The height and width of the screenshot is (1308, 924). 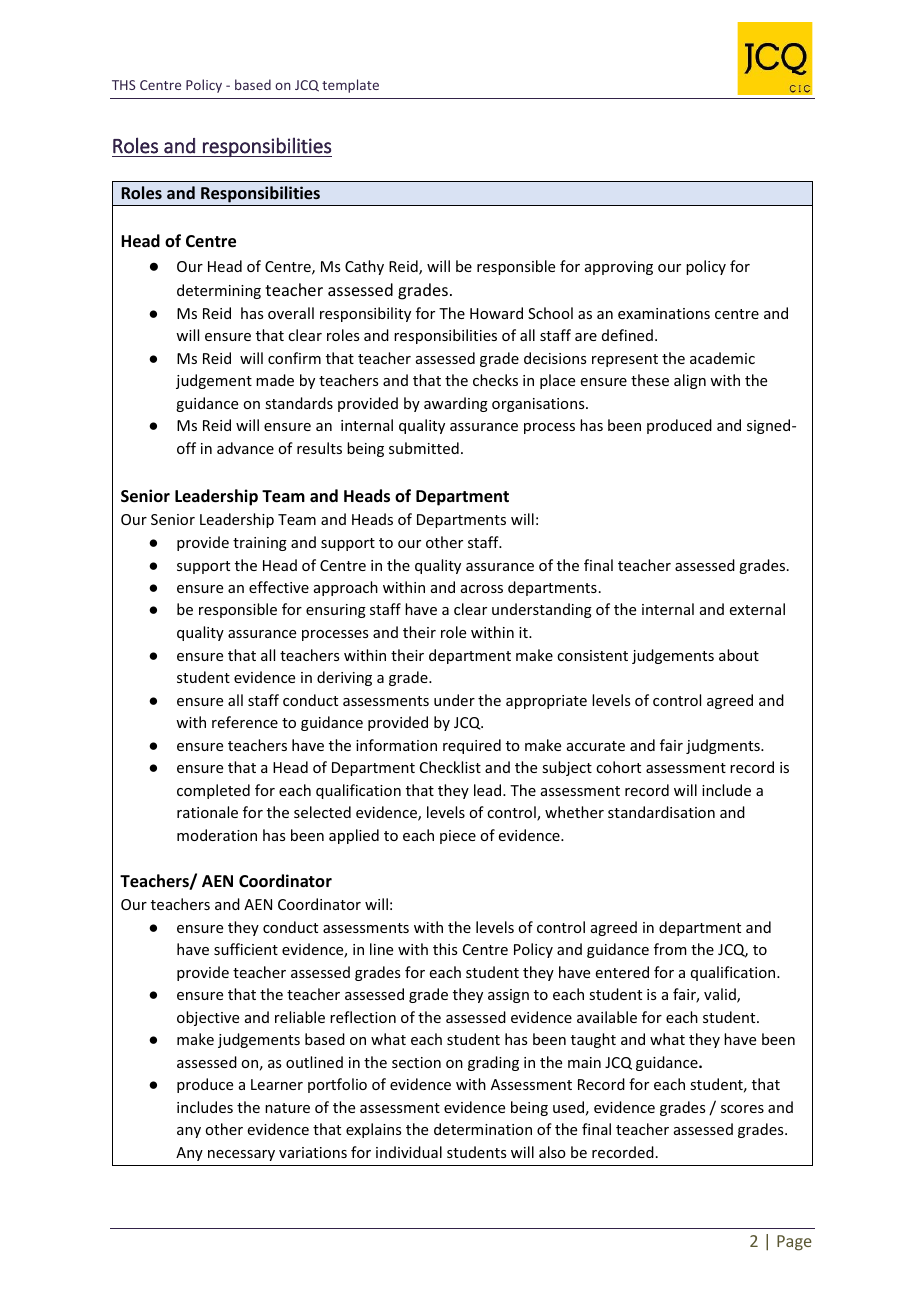 I want to click on THS, so click(x=123, y=85).
